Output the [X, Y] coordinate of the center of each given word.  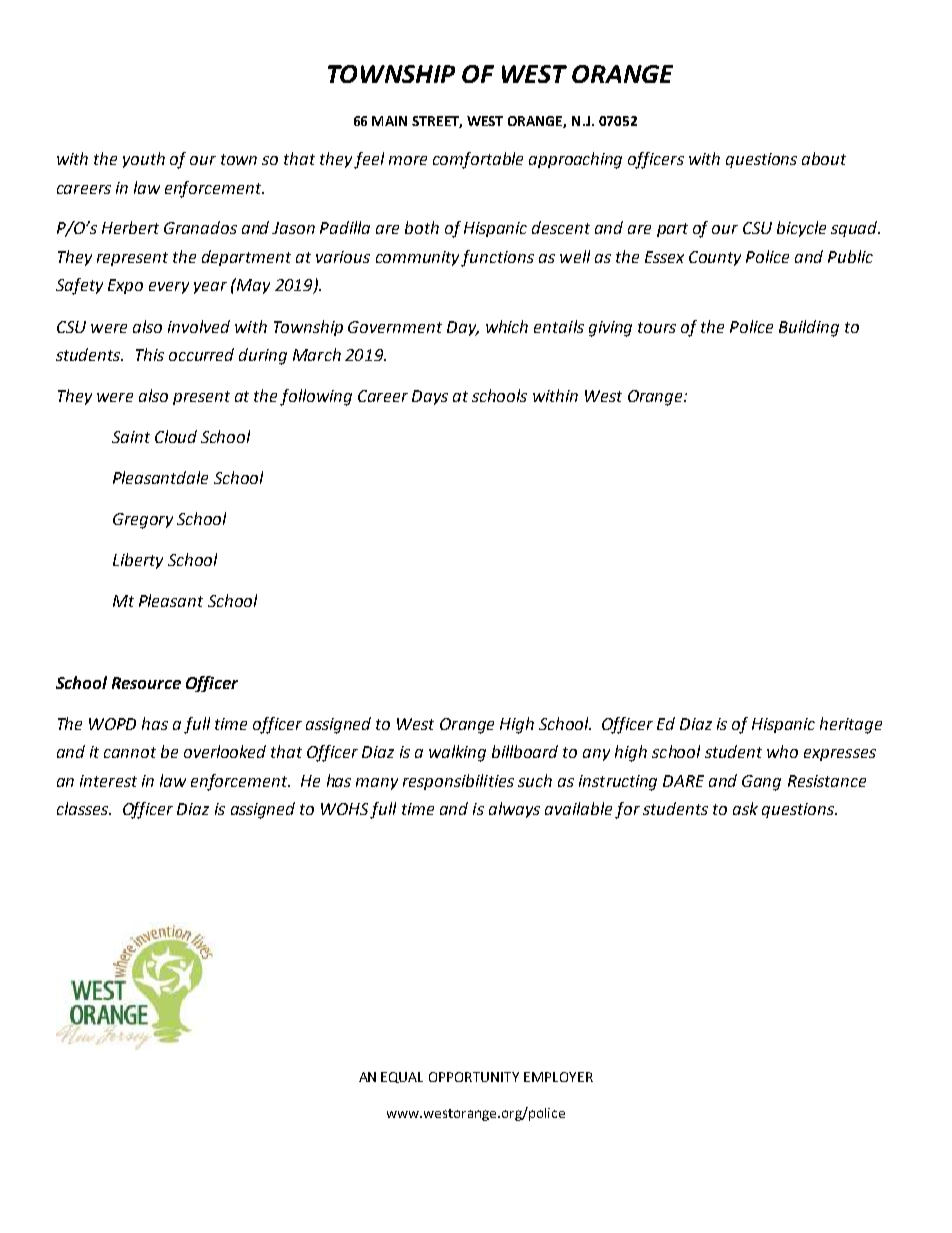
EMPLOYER [558, 1077]
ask [745, 808]
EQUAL [402, 1077]
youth [144, 160]
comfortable [478, 160]
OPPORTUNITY [474, 1077]
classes [83, 808]
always [514, 810]
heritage [851, 725]
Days [430, 397]
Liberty [138, 561]
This [150, 354]
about [824, 158]
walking [457, 753]
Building [809, 328]
